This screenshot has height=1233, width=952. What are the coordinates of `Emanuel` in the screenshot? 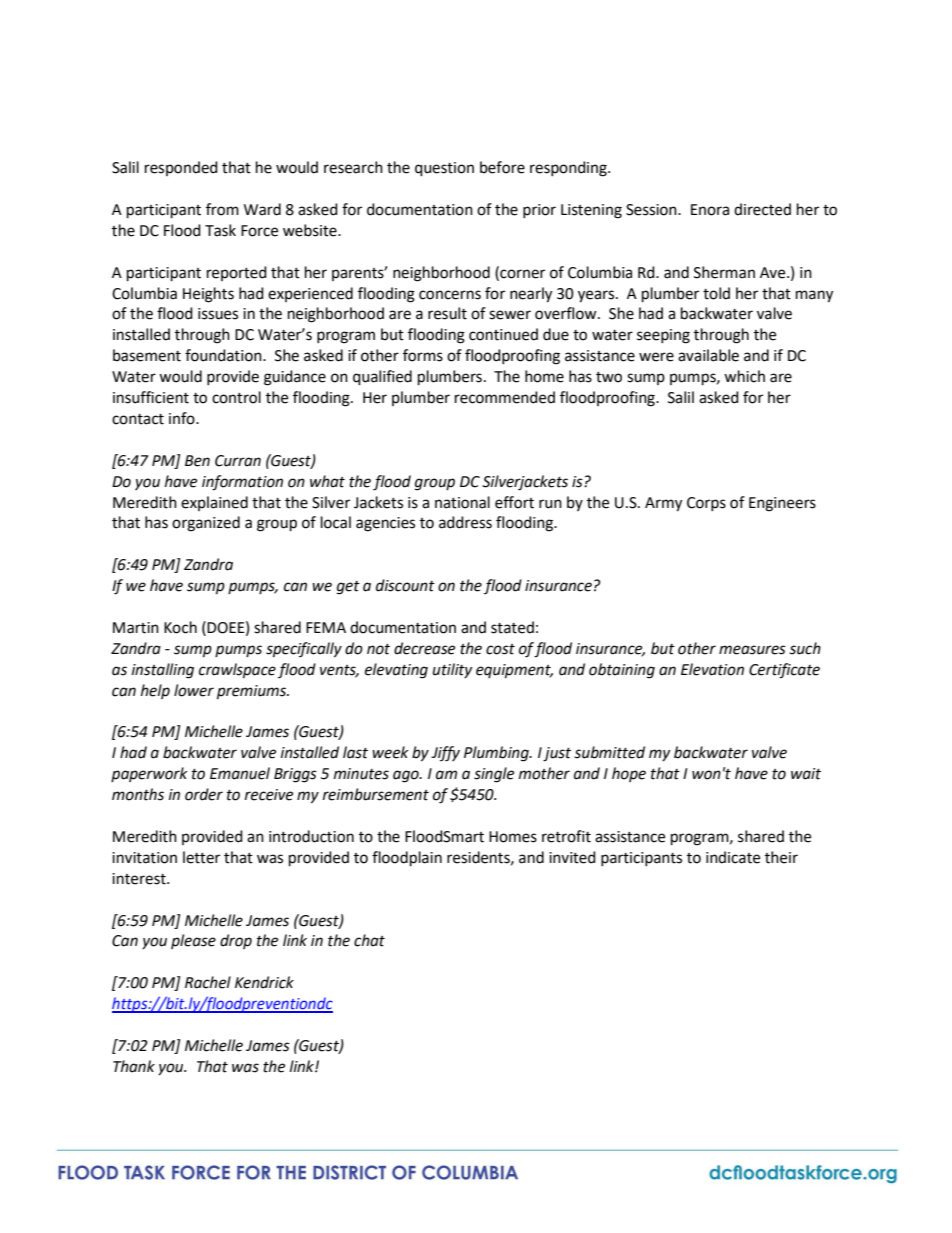 It's located at (240, 773).
